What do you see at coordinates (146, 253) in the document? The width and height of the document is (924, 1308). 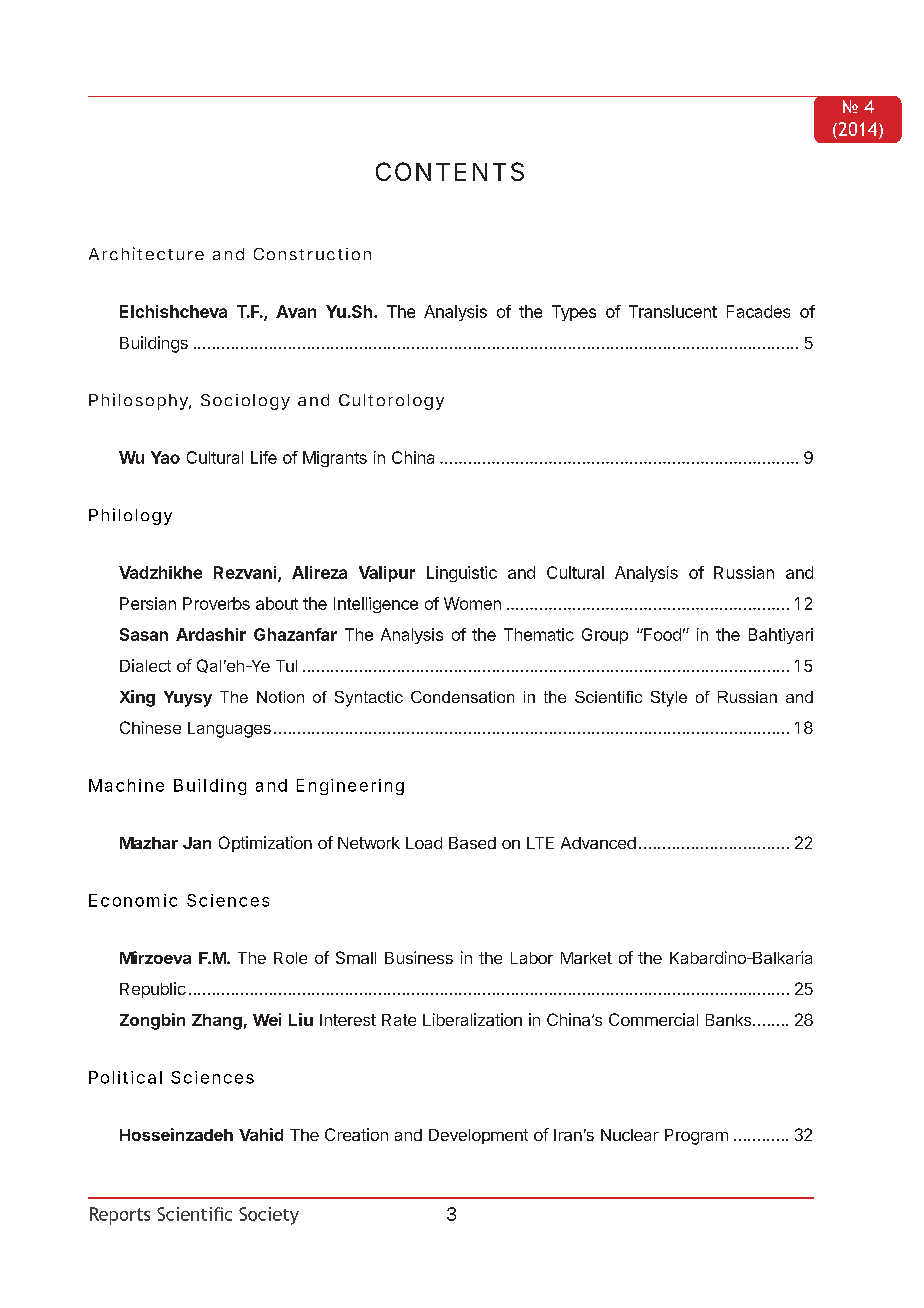 I see `Architecture` at bounding box center [146, 253].
